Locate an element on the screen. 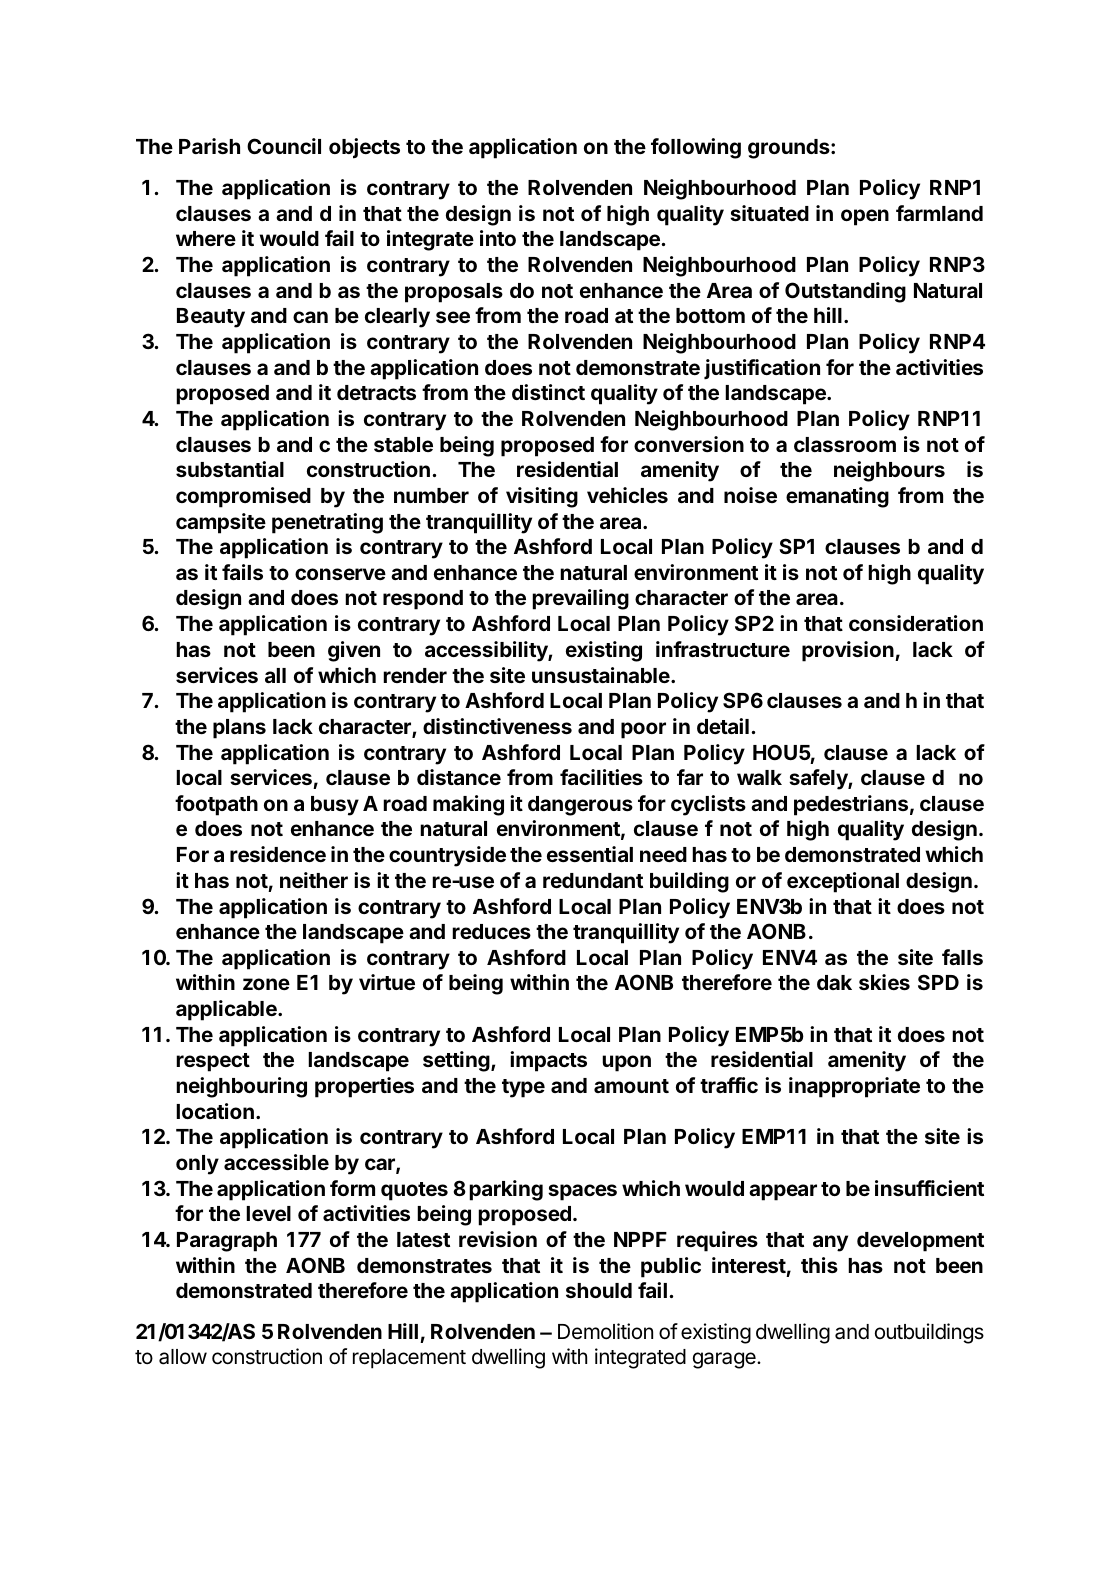  this is located at coordinates (819, 1265).
